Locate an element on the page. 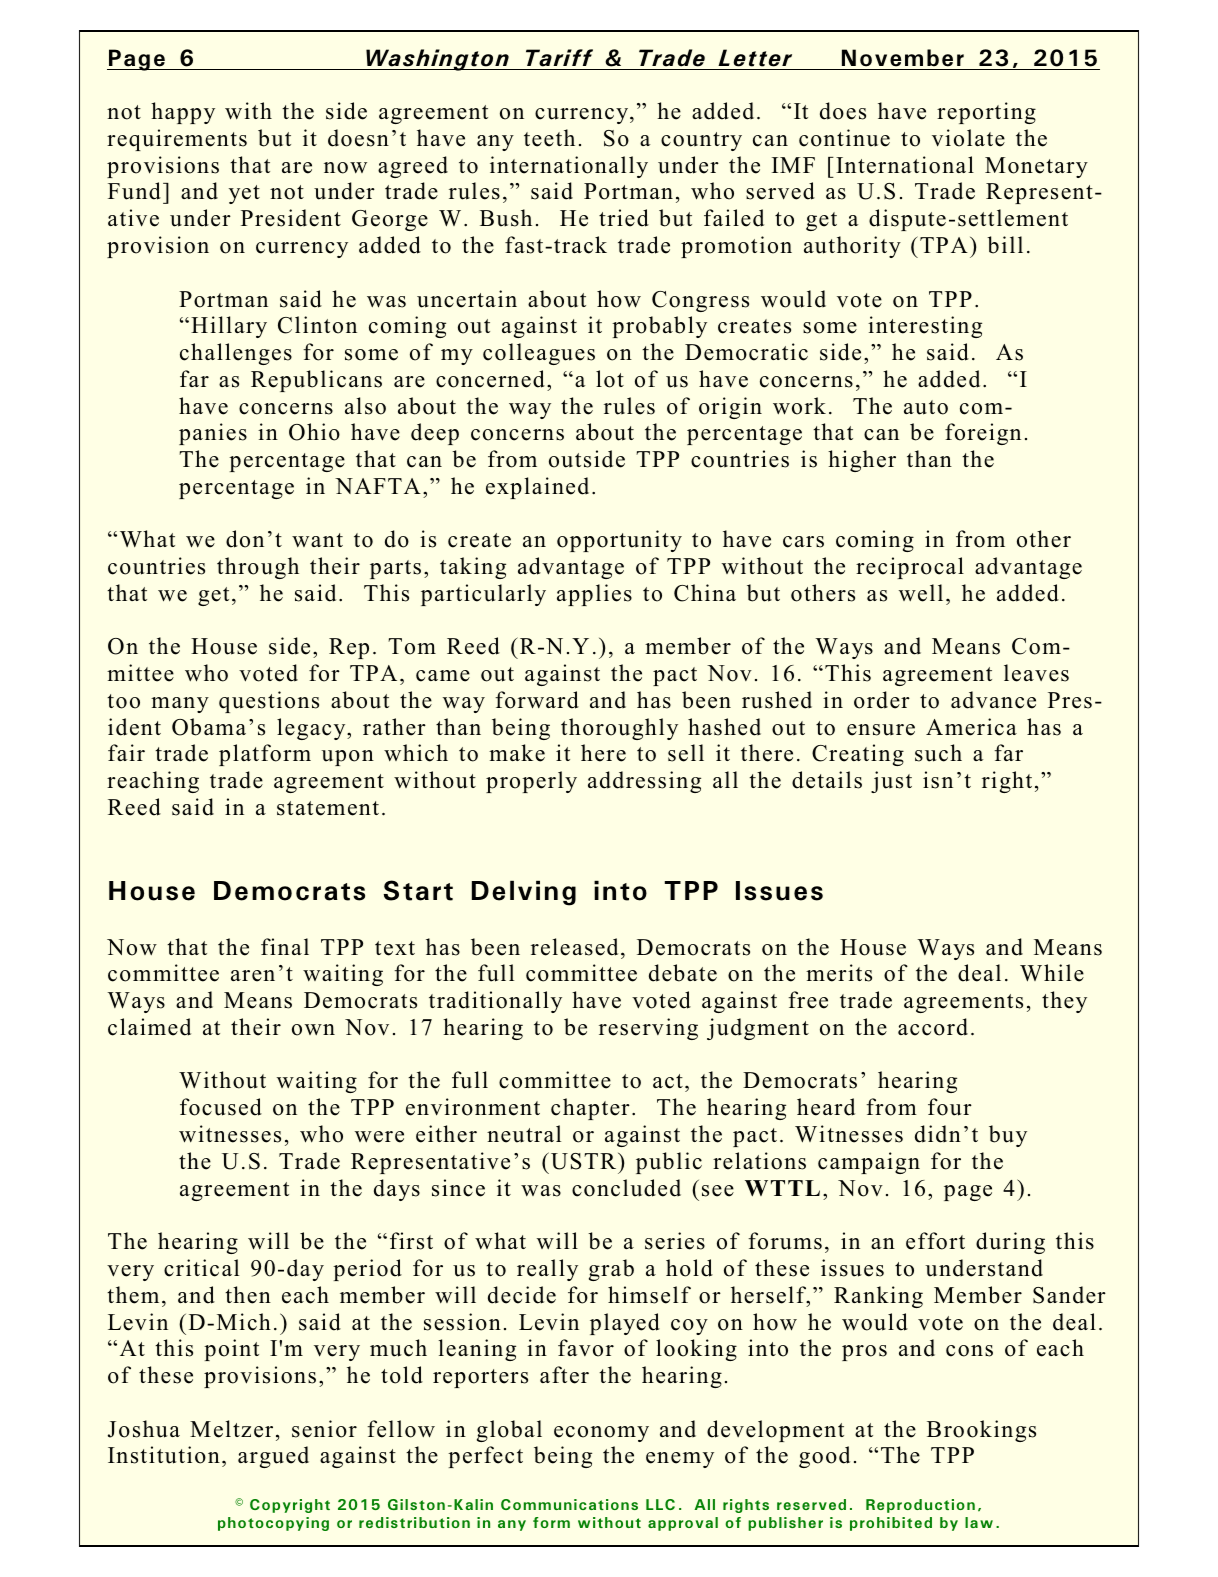  happy is located at coordinates (183, 113).
